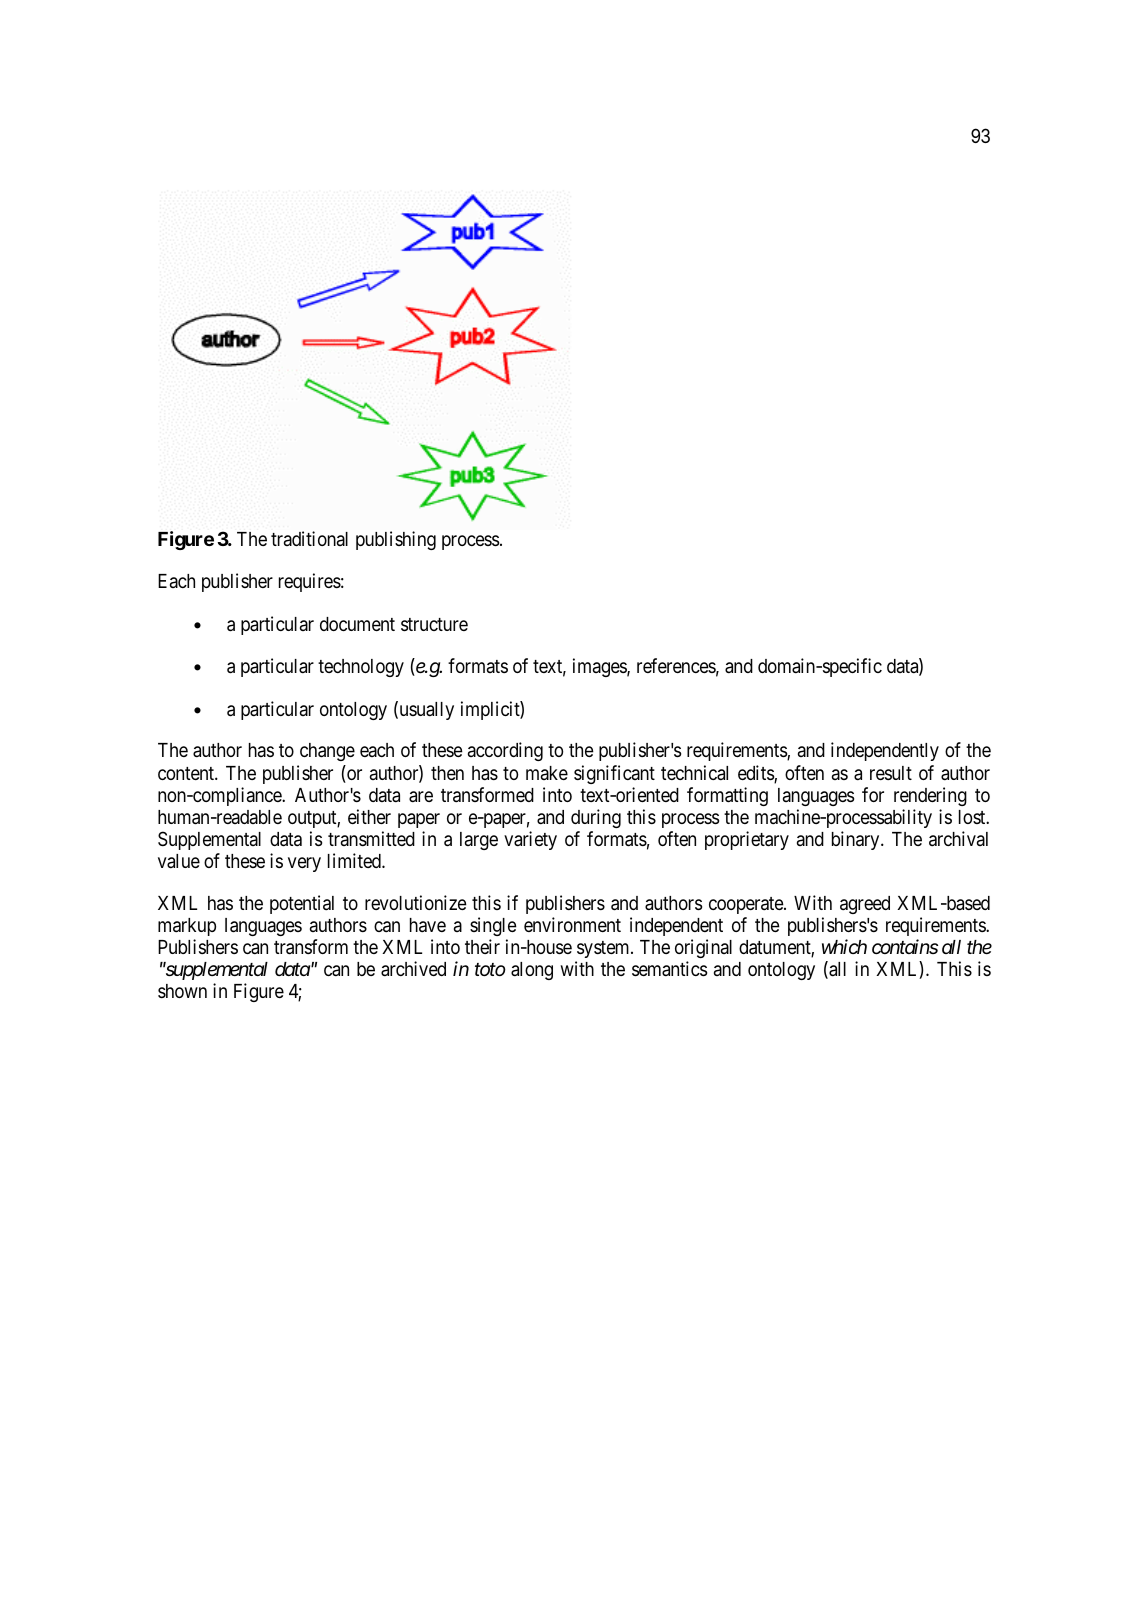  I want to click on during, so click(596, 818).
